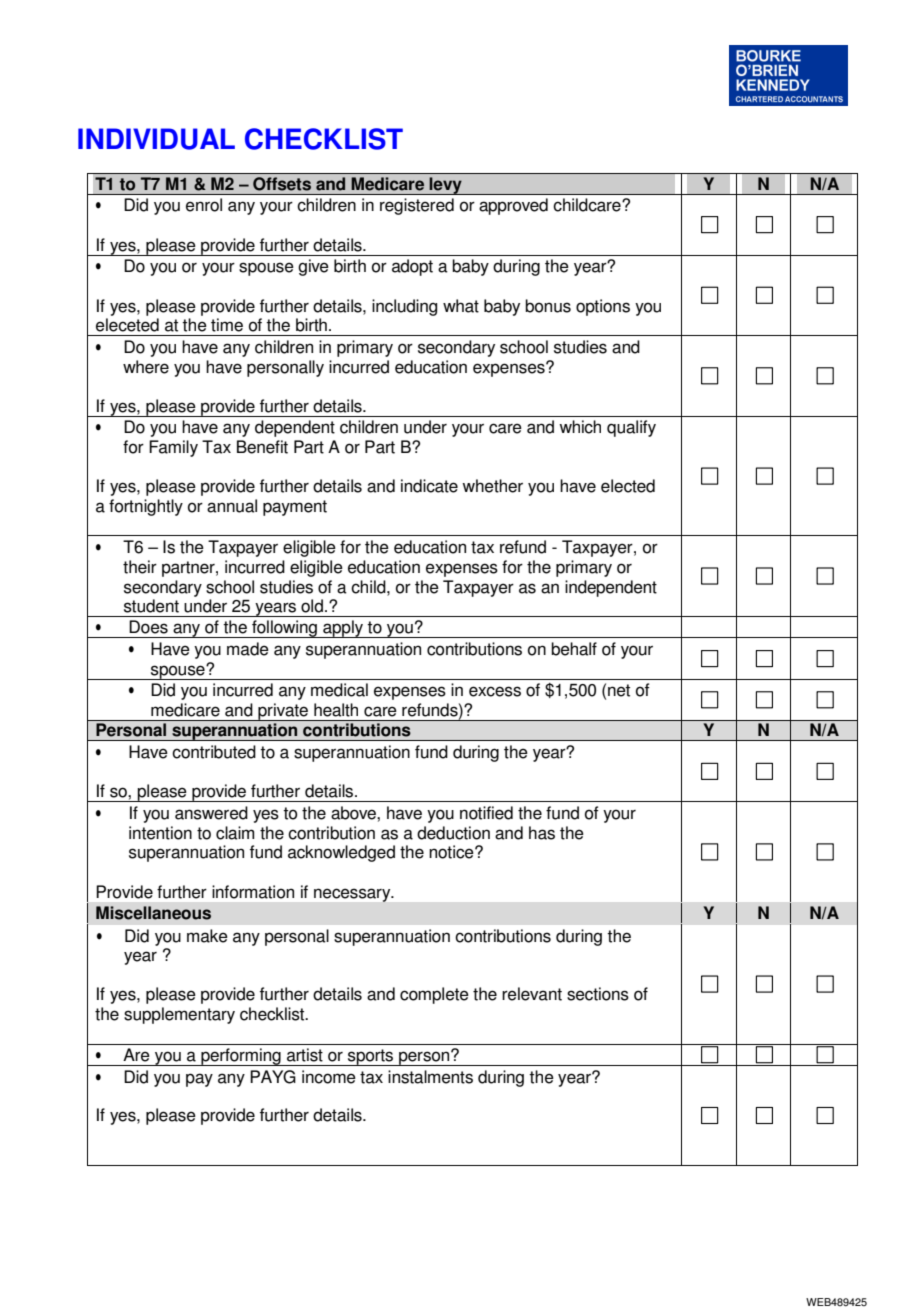  What do you see at coordinates (151, 606) in the document?
I see `student` at bounding box center [151, 606].
